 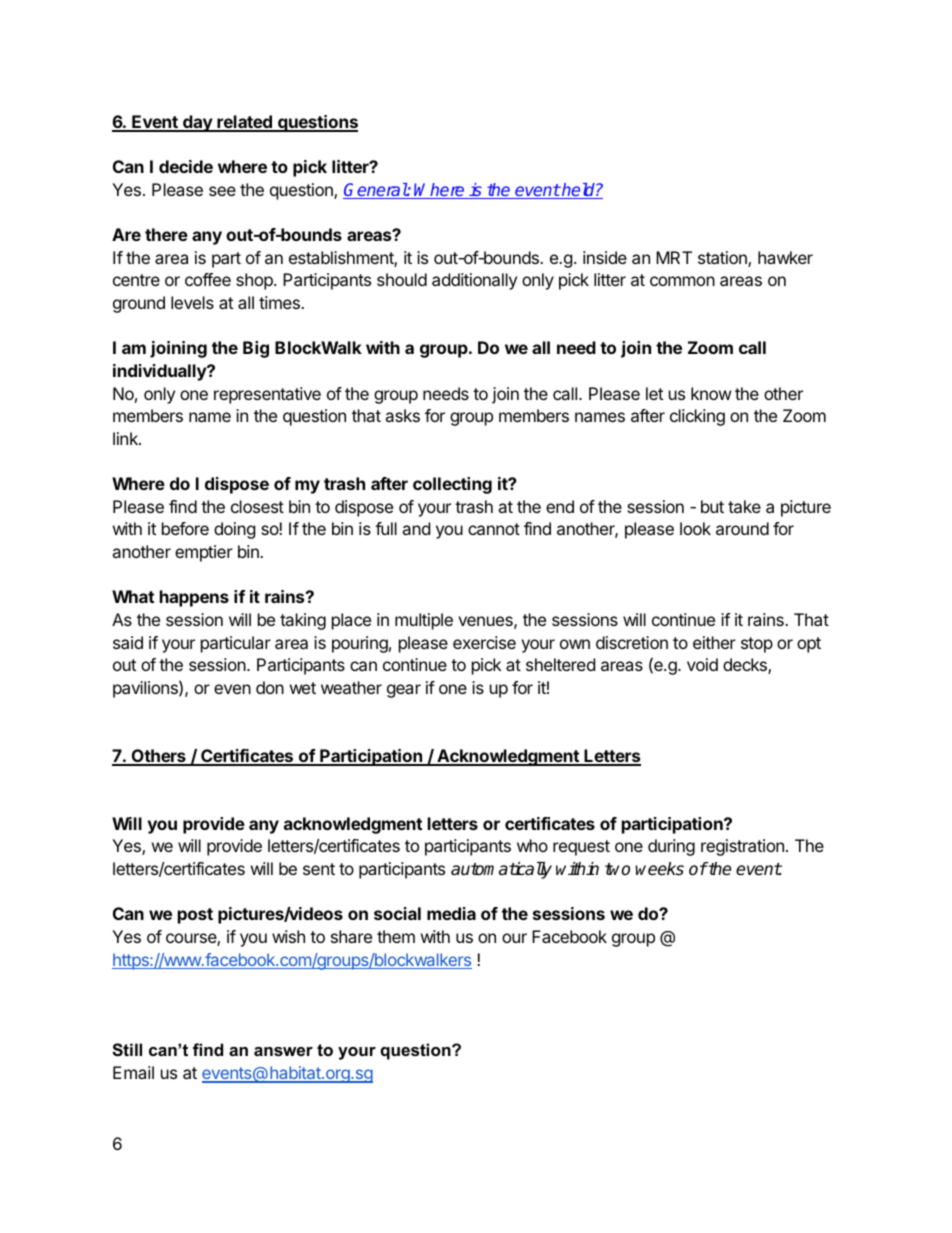 I want to click on post, so click(x=195, y=916).
